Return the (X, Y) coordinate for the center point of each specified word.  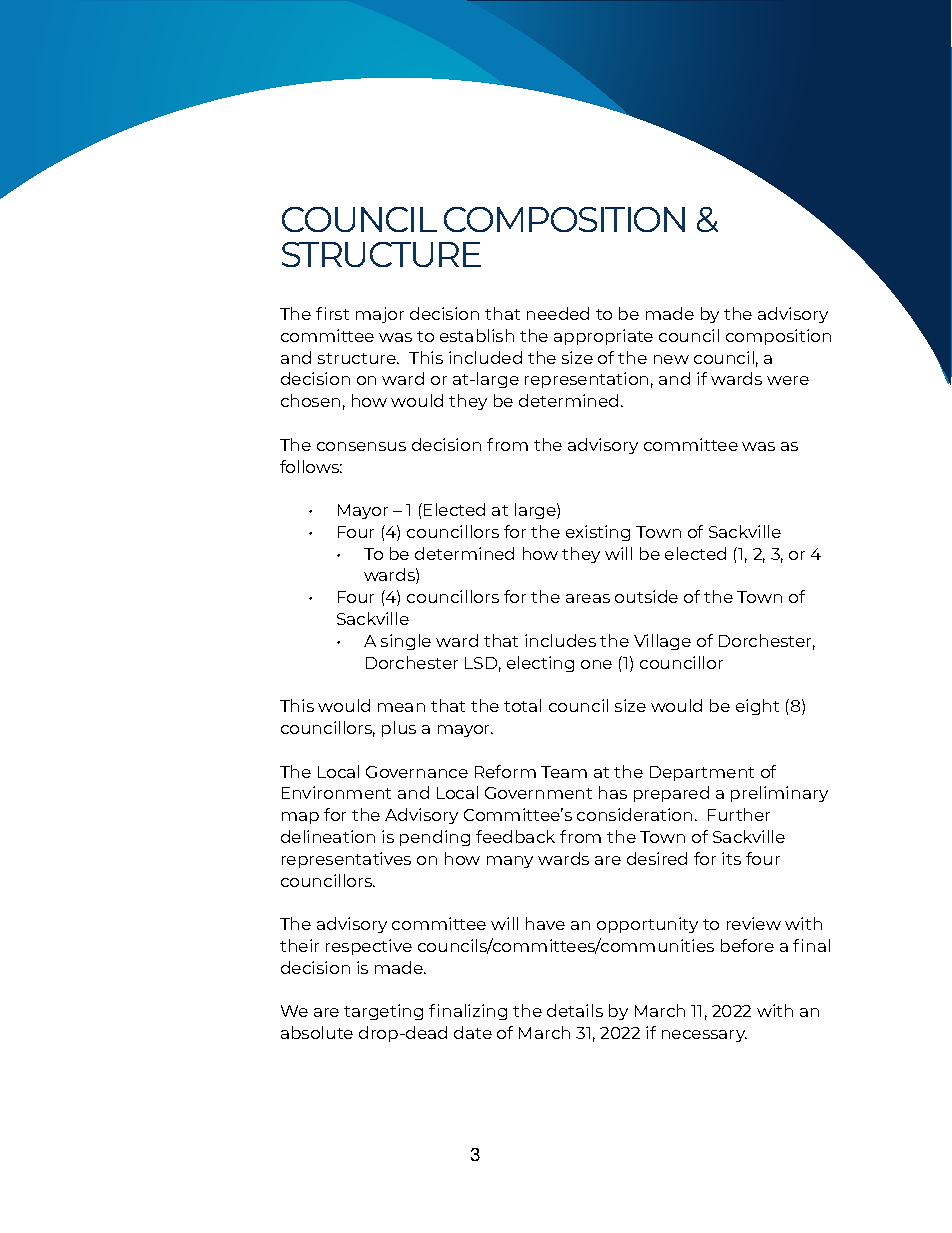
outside (646, 596)
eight (757, 707)
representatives (346, 860)
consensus (361, 446)
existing (598, 533)
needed (558, 313)
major (380, 315)
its (731, 858)
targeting (383, 1012)
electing (540, 664)
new (671, 359)
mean (401, 707)
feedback (515, 836)
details (575, 1010)
